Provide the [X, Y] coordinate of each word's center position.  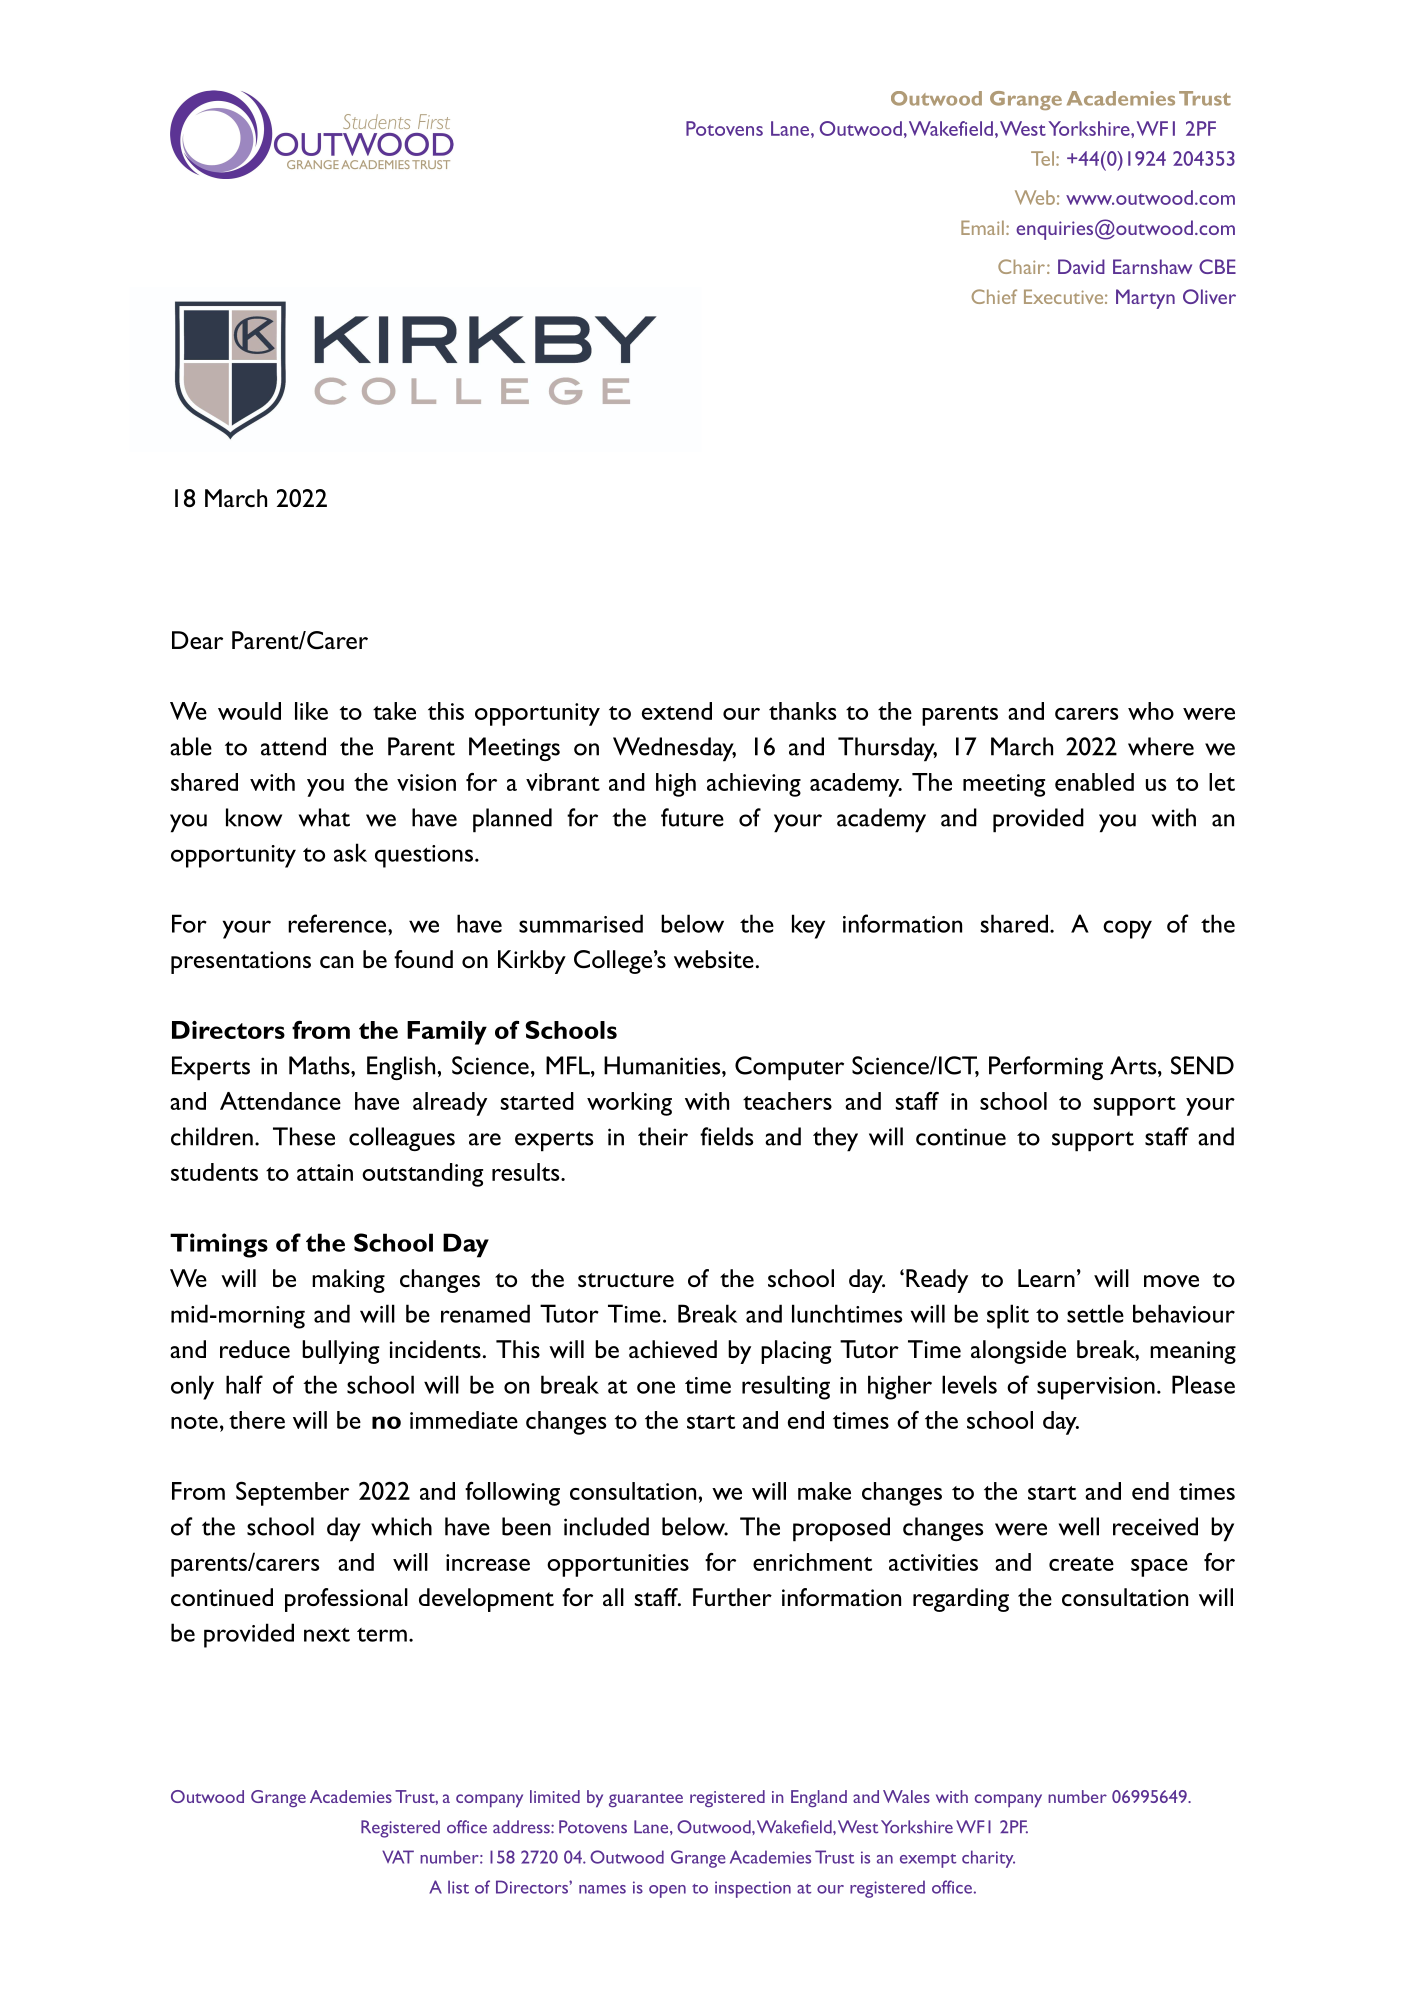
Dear [197, 640]
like [311, 711]
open [667, 1891]
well [1079, 1526]
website [714, 959]
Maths [320, 1065]
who [1151, 711]
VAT [398, 1857]
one [656, 1387]
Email [982, 227]
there [257, 1420]
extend [677, 711]
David [1081, 266]
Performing [1046, 1068]
